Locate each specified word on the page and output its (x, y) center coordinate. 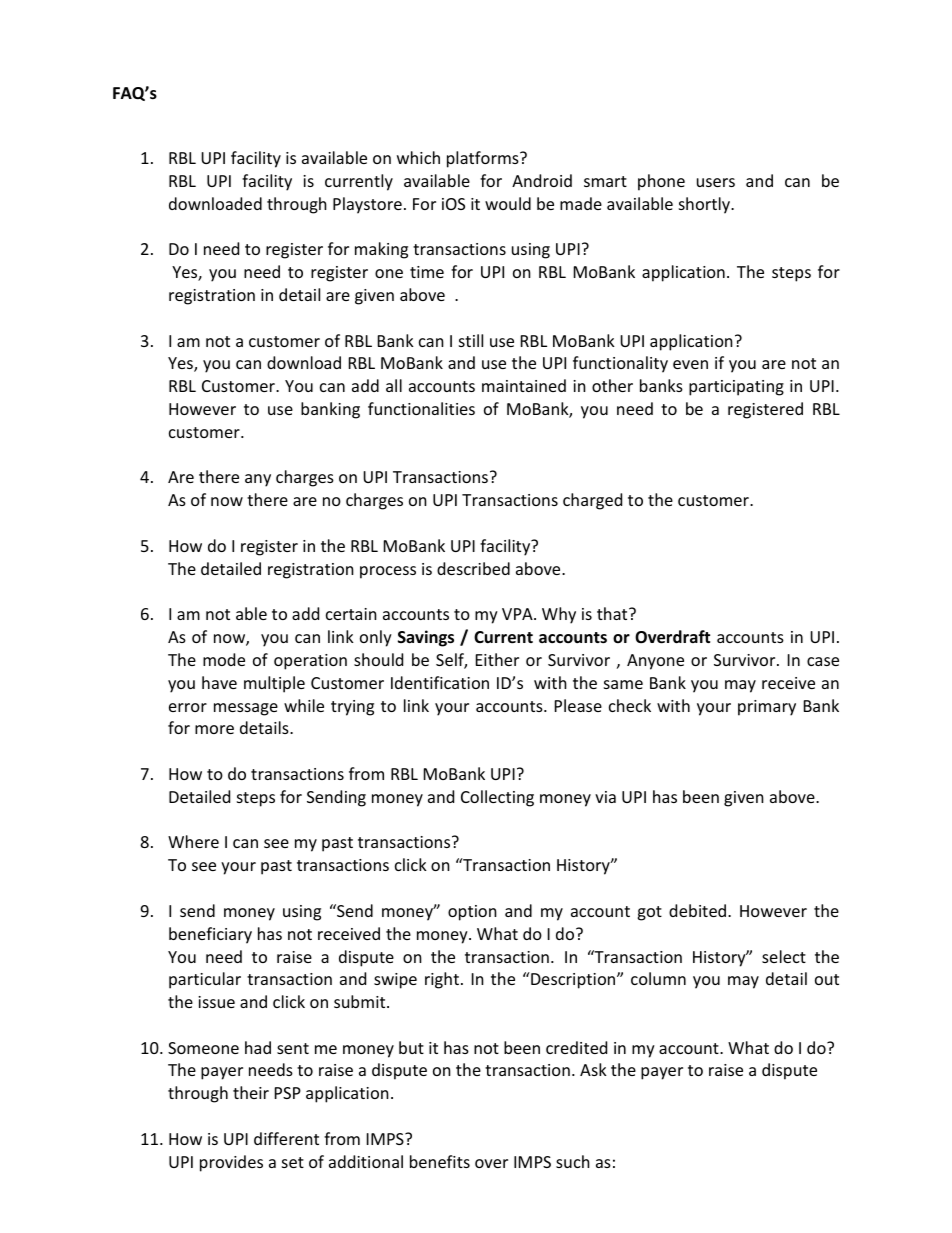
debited (699, 910)
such (573, 1161)
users (716, 182)
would (508, 203)
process (388, 572)
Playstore (367, 205)
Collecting (497, 798)
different (286, 1138)
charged (592, 501)
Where (193, 841)
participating (736, 388)
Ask (593, 1069)
